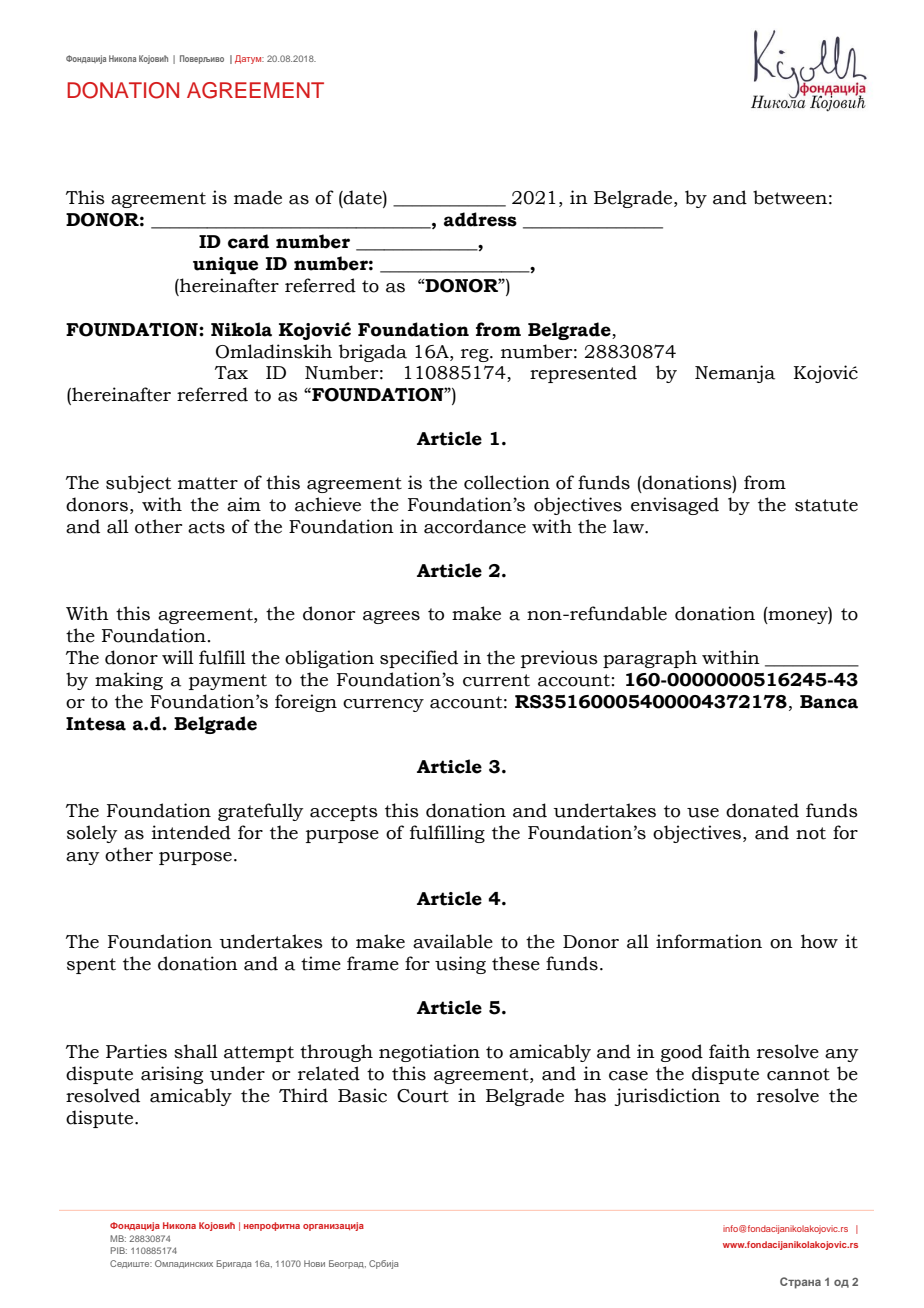 The image size is (924, 1308). What do you see at coordinates (480, 219) in the screenshot?
I see `address` at bounding box center [480, 219].
